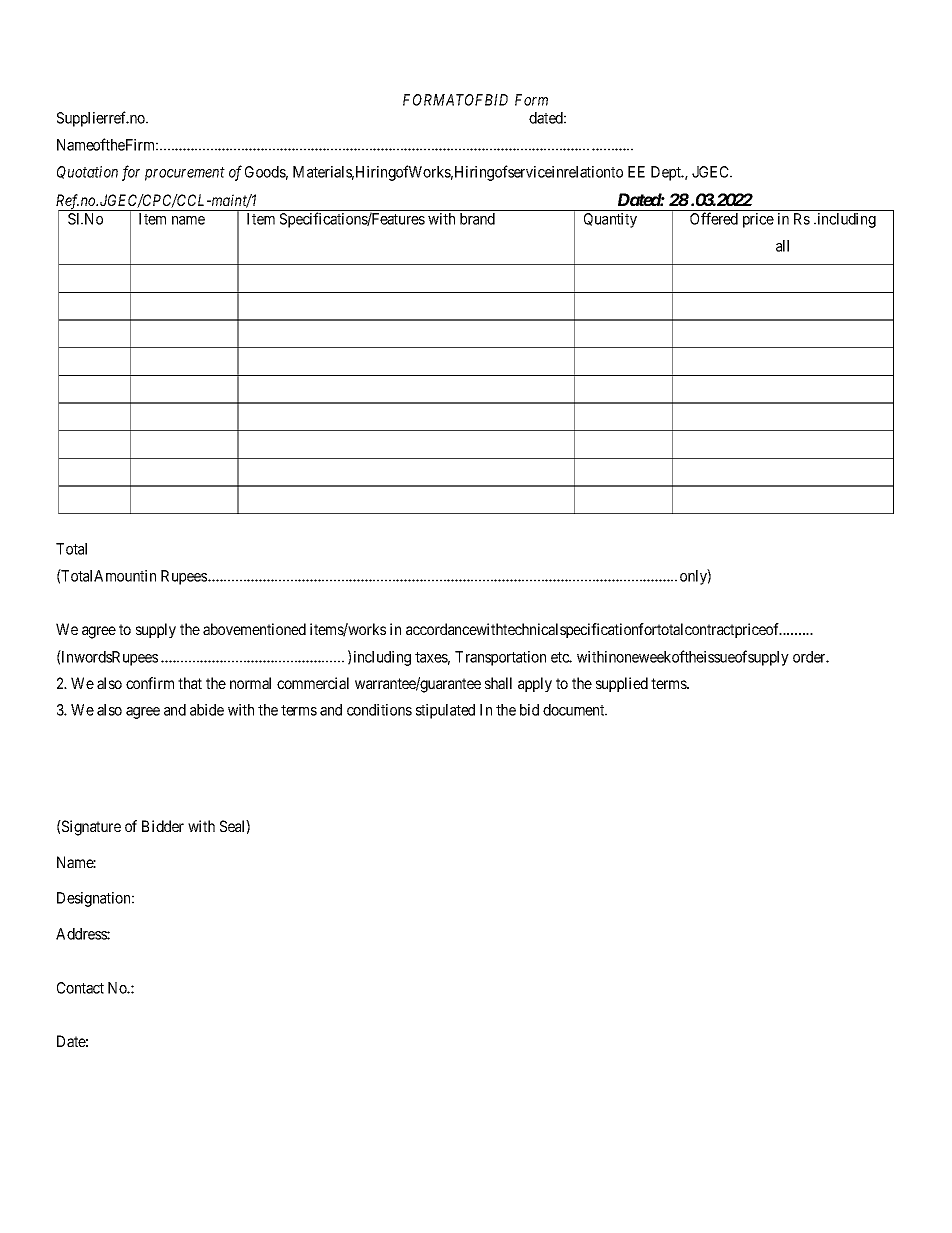 This page has height=1233, width=952. What do you see at coordinates (500, 658) in the page?
I see `Transportation` at bounding box center [500, 658].
